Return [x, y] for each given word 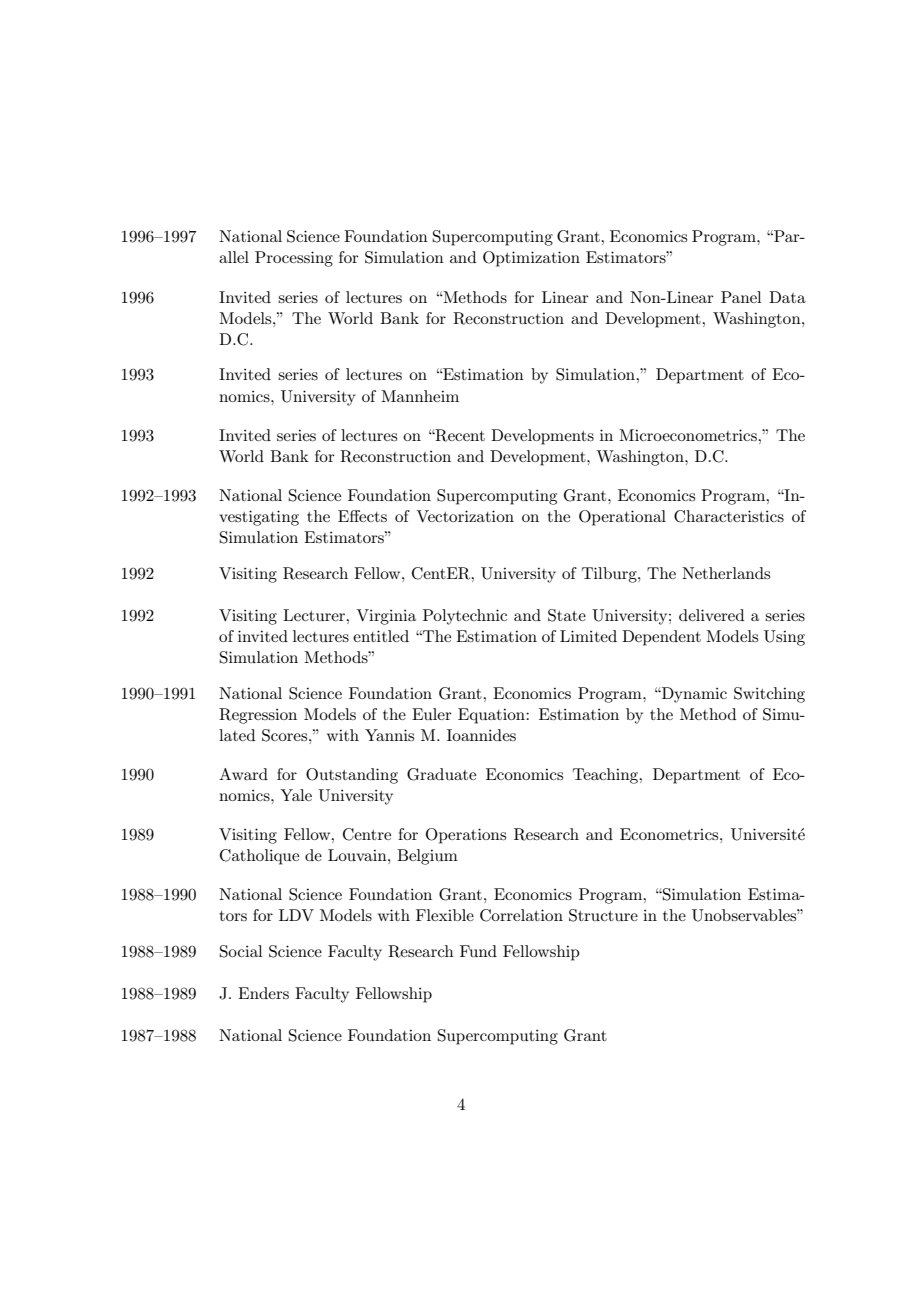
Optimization [531, 259]
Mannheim [420, 396]
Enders [263, 993]
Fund [478, 951]
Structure [603, 915]
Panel [741, 297]
